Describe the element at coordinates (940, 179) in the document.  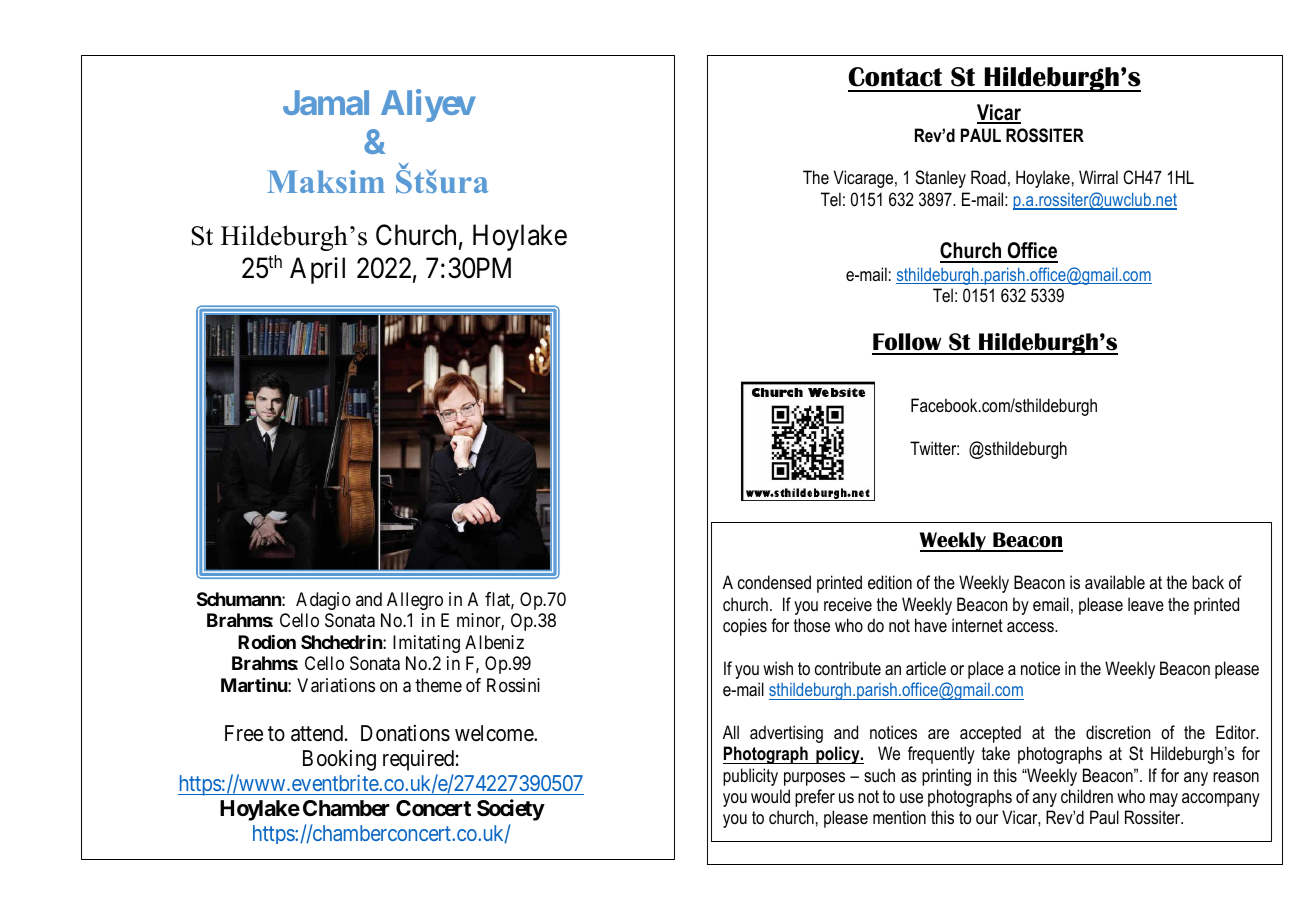
I see `Stanley` at that location.
